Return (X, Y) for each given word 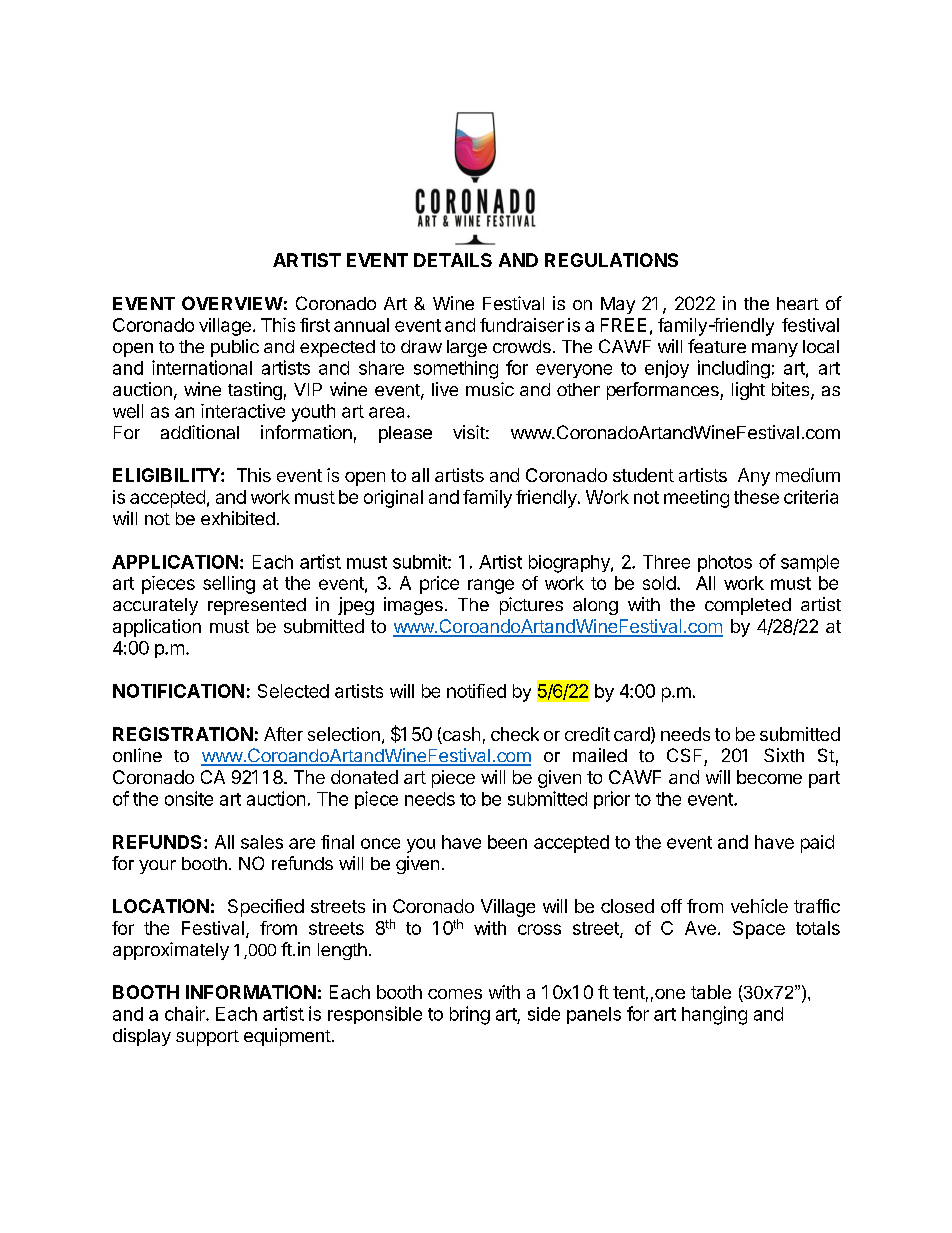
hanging (714, 1015)
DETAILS (453, 260)
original (393, 499)
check (515, 734)
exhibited (238, 518)
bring (470, 1015)
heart (798, 303)
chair (186, 1013)
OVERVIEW (232, 303)
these (756, 497)
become (769, 777)
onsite (189, 798)
